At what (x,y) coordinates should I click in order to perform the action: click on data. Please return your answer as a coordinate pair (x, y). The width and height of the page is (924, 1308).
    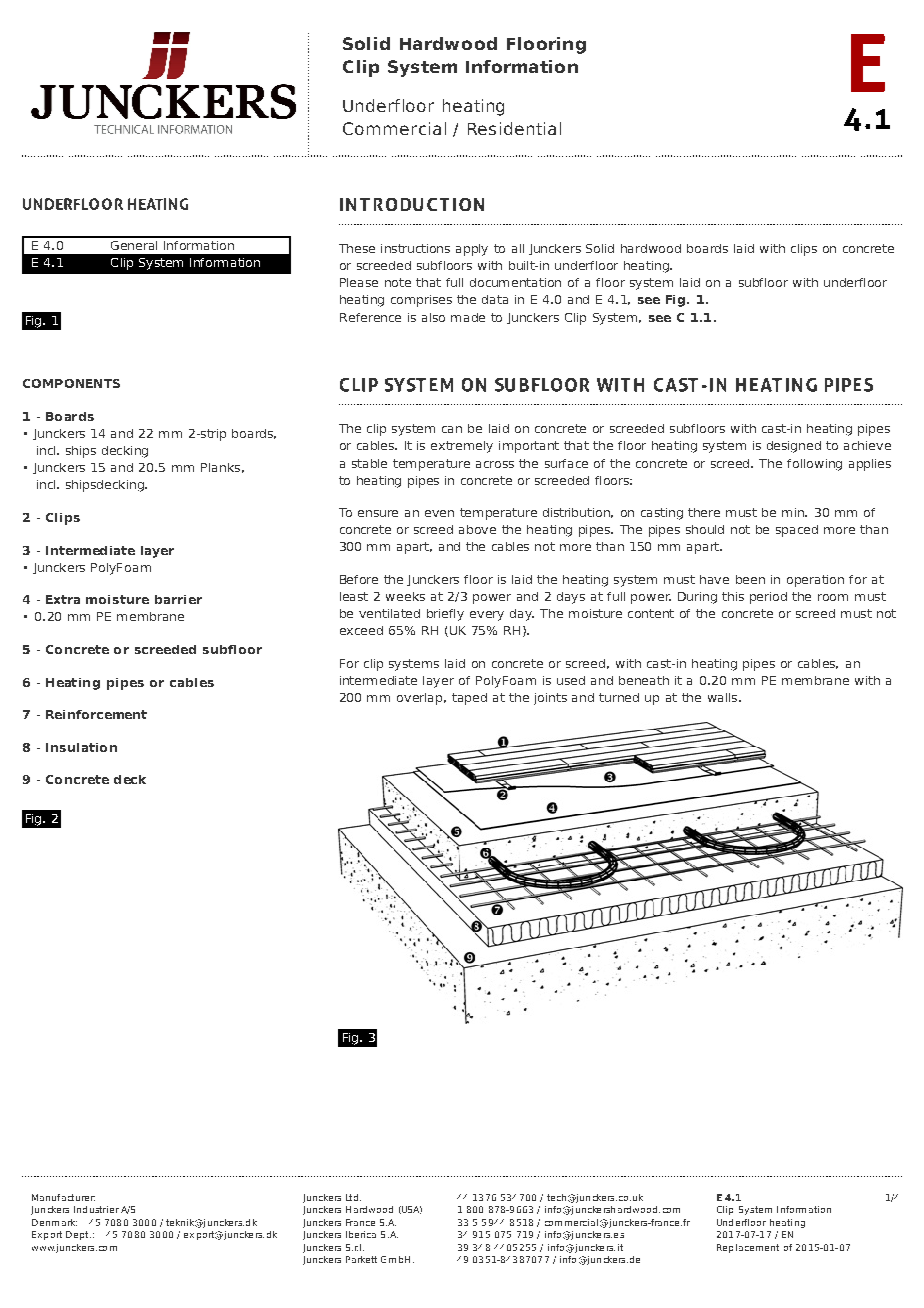
    Looking at the image, I should click on (495, 299).
